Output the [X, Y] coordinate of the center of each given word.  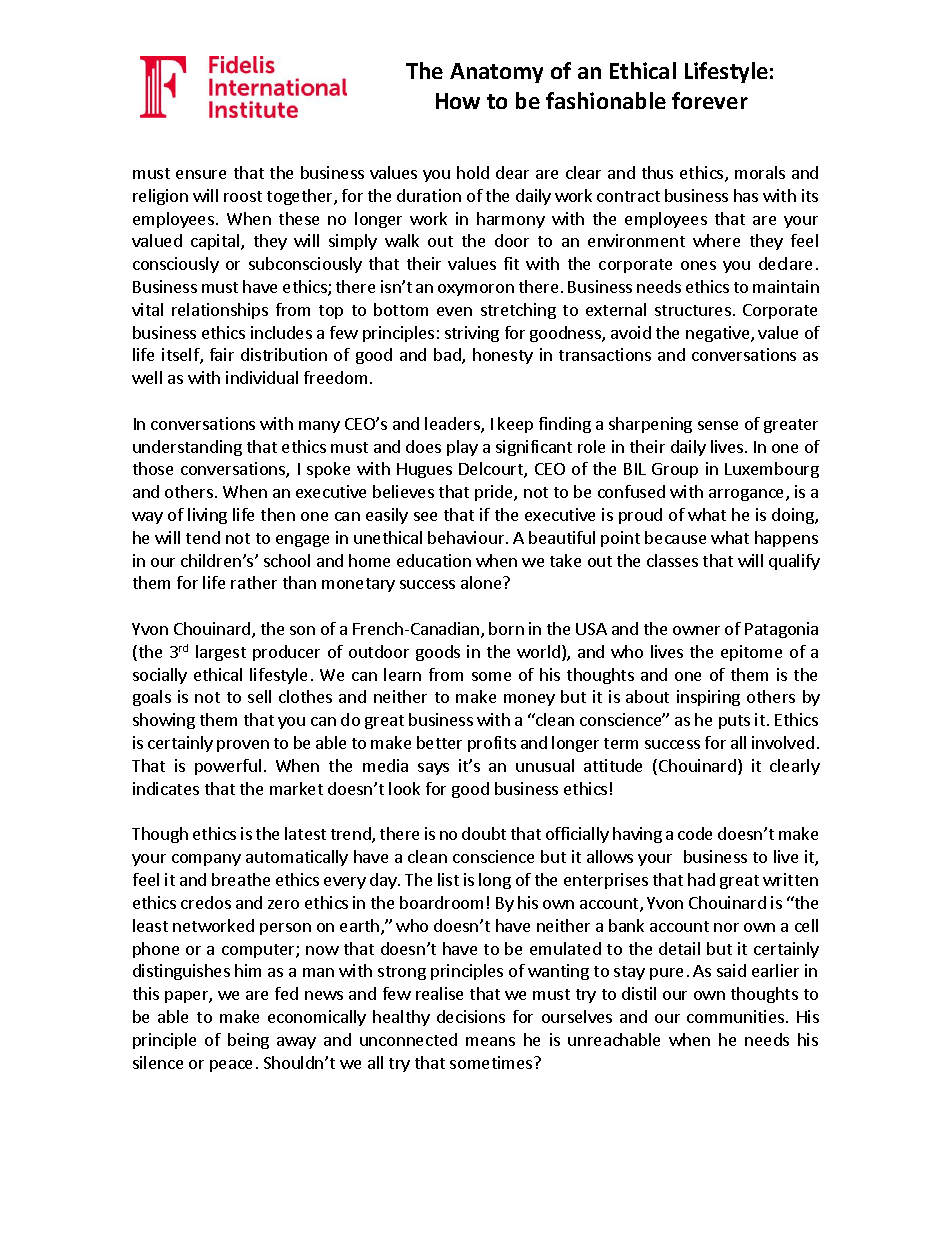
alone [482, 582]
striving [472, 334]
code [695, 833]
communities [735, 1016]
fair [222, 354]
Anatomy [496, 73]
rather [254, 582]
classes [672, 560]
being [248, 1041]
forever [710, 100]
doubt [484, 833]
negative [719, 334]
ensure [201, 174]
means [490, 1041]
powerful [228, 767]
